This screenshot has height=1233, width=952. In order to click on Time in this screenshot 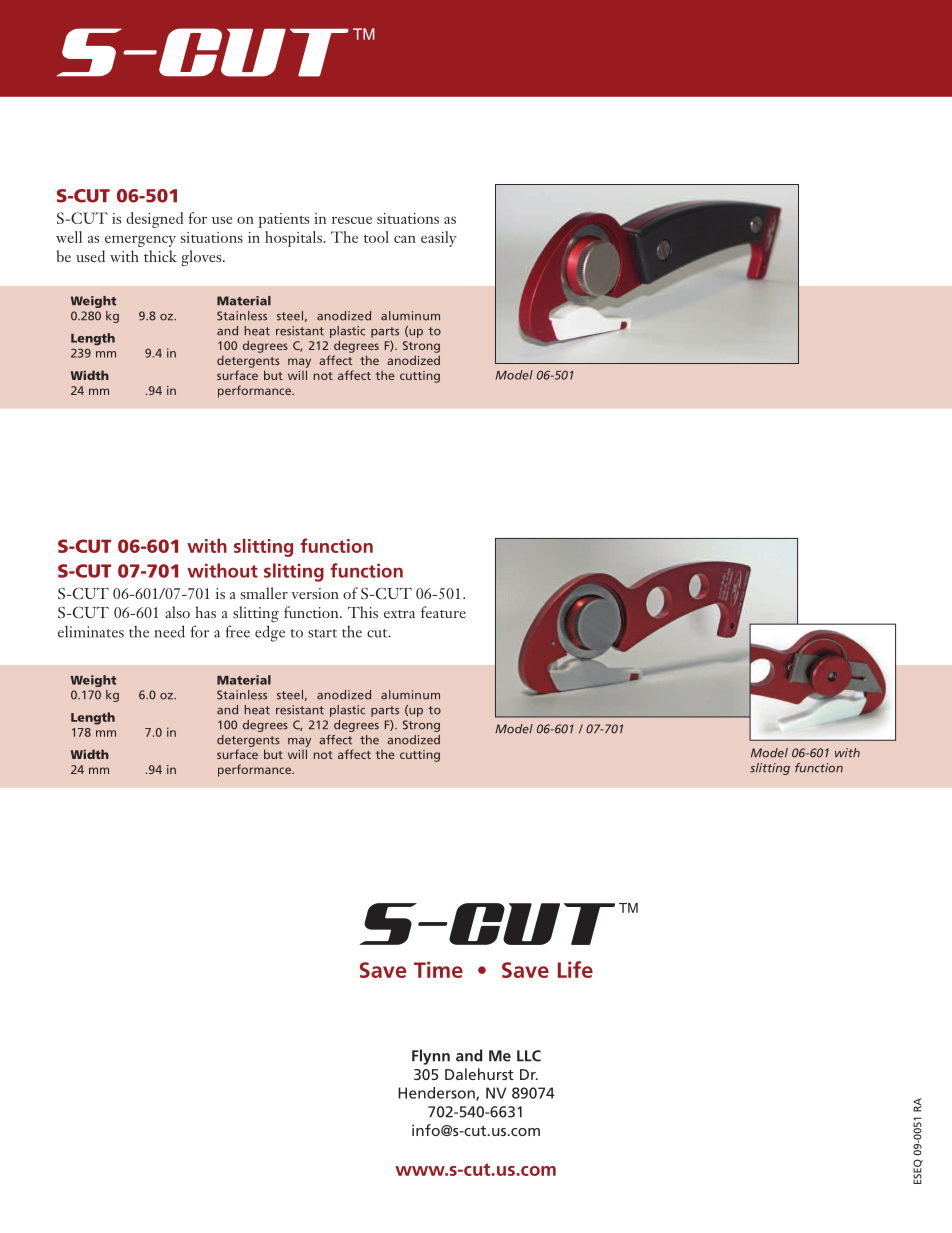, I will do `click(438, 969)`.
